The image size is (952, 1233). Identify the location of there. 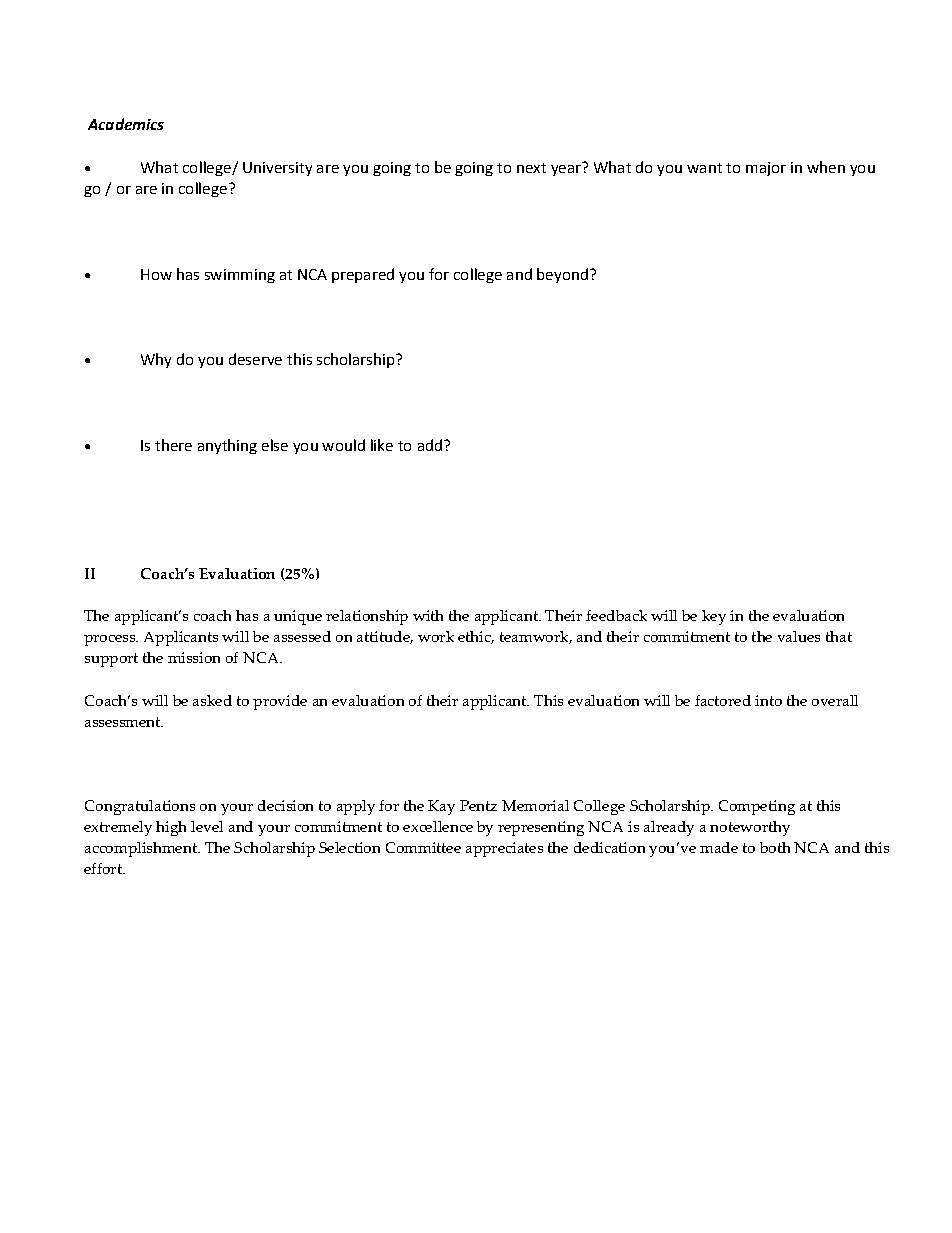
(173, 445).
